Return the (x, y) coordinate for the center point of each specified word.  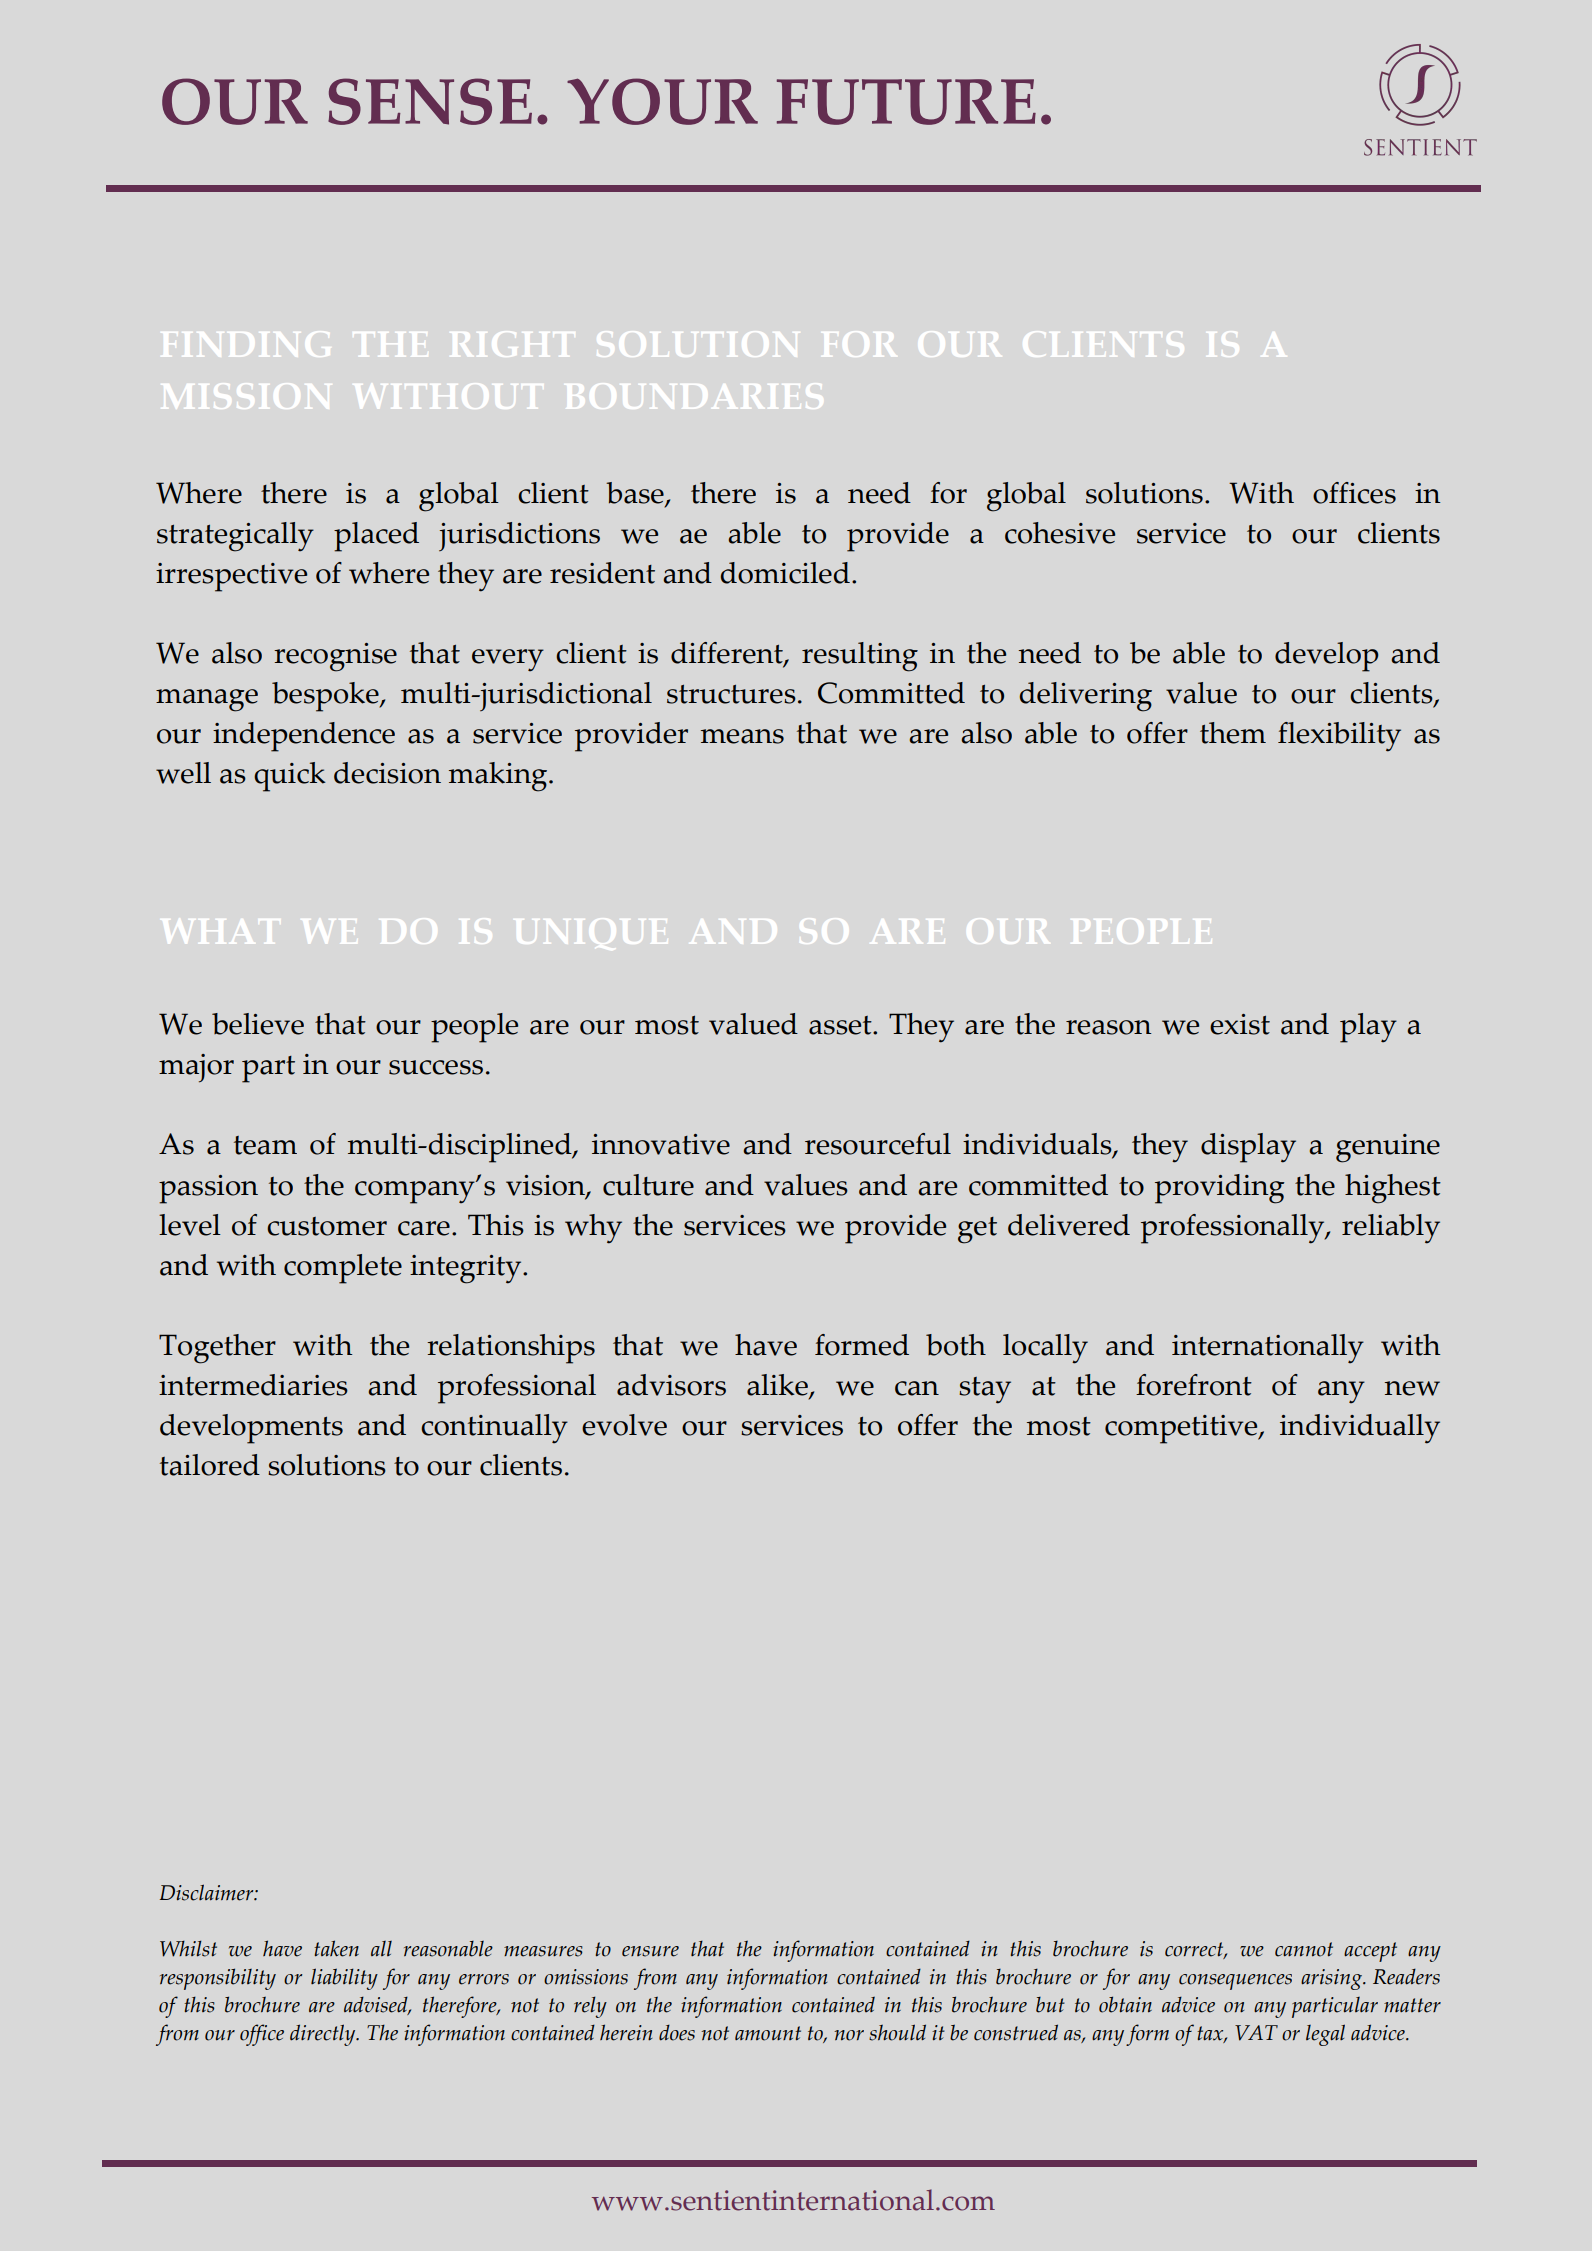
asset (841, 1025)
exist (1240, 1024)
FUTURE (906, 102)
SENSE (430, 101)
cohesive (1060, 533)
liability (344, 1979)
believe (258, 1024)
